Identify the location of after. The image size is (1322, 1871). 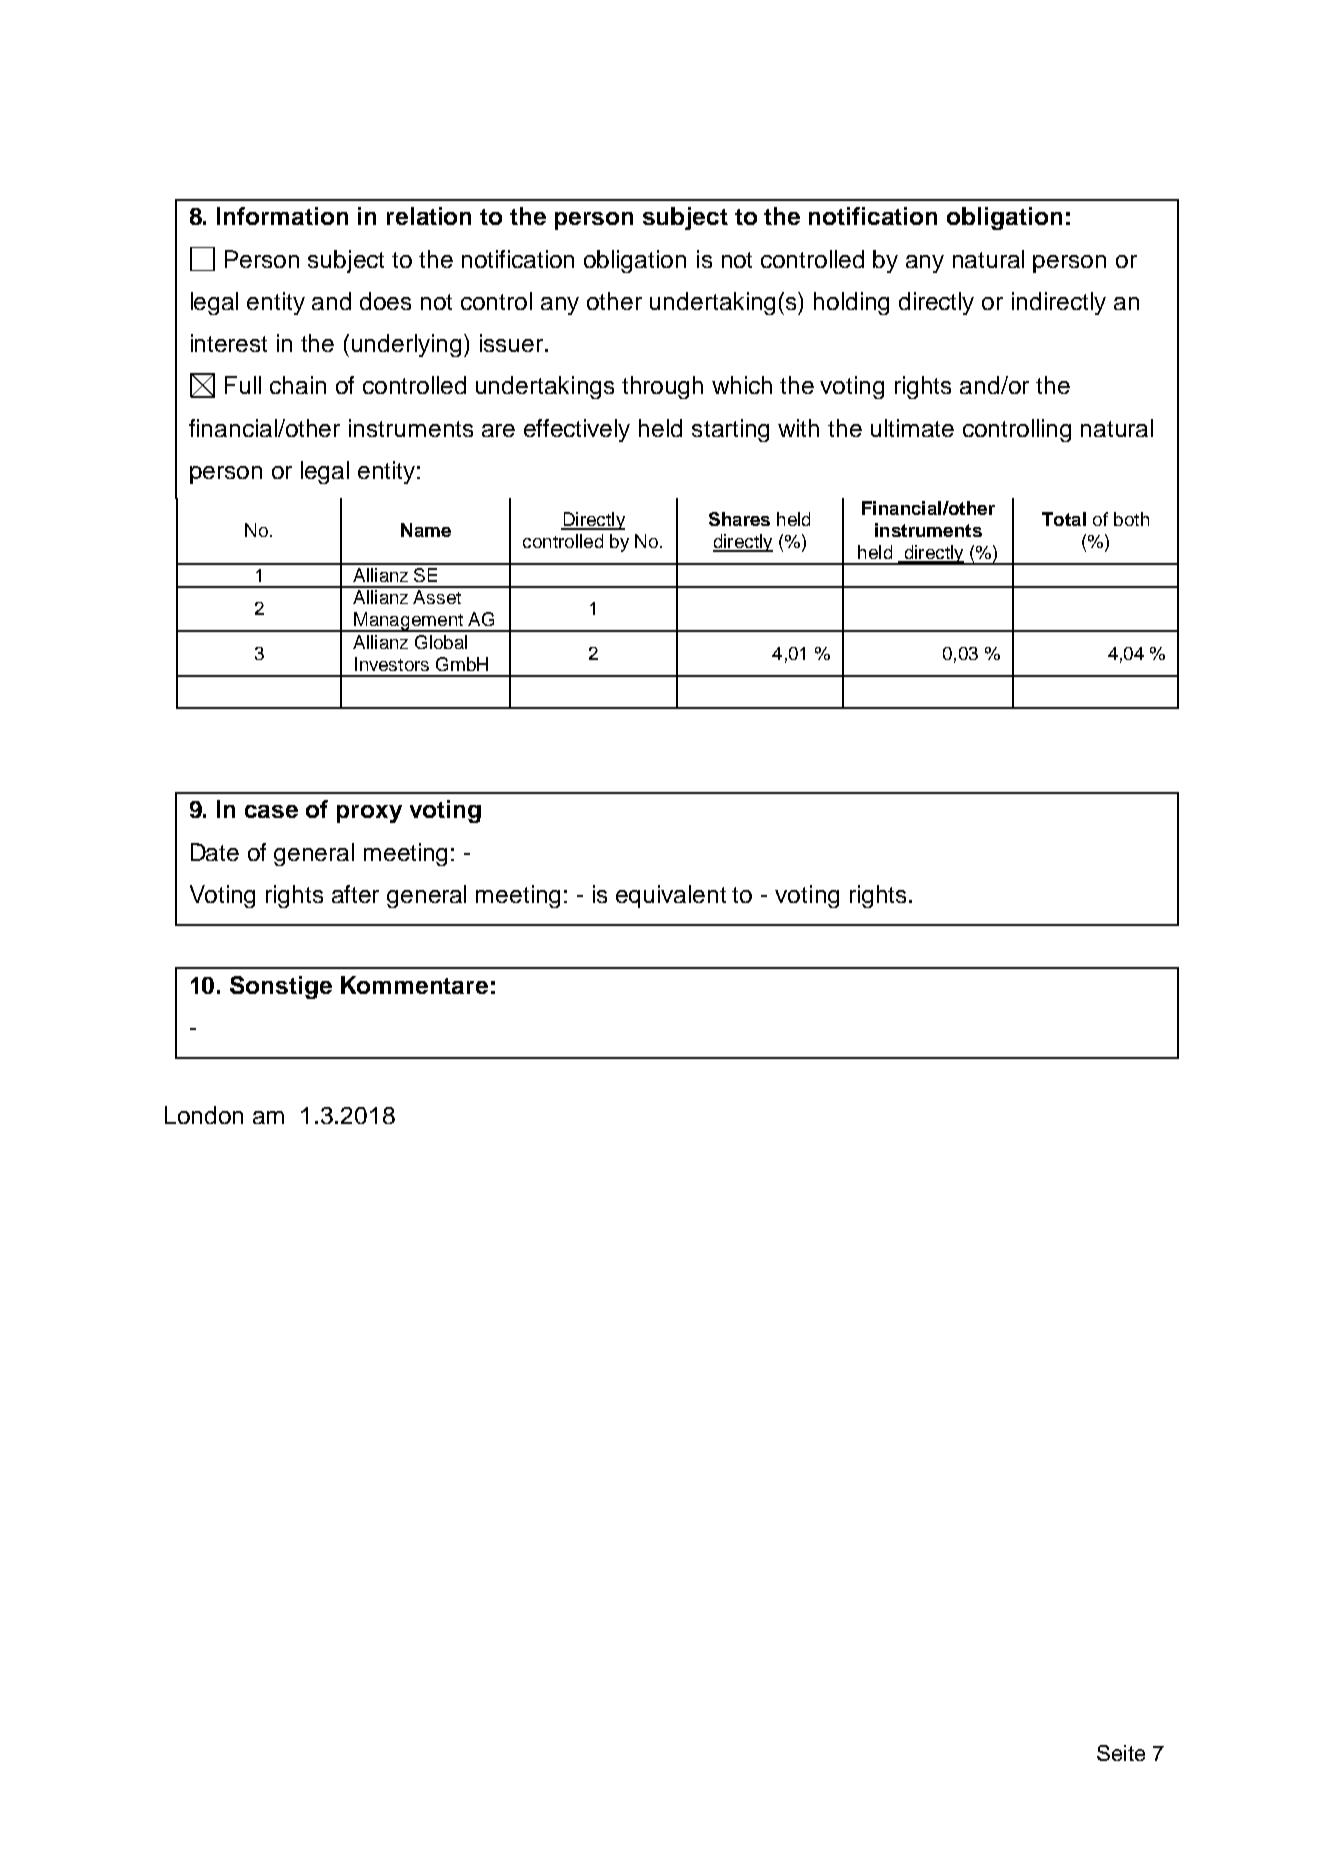
(355, 894).
